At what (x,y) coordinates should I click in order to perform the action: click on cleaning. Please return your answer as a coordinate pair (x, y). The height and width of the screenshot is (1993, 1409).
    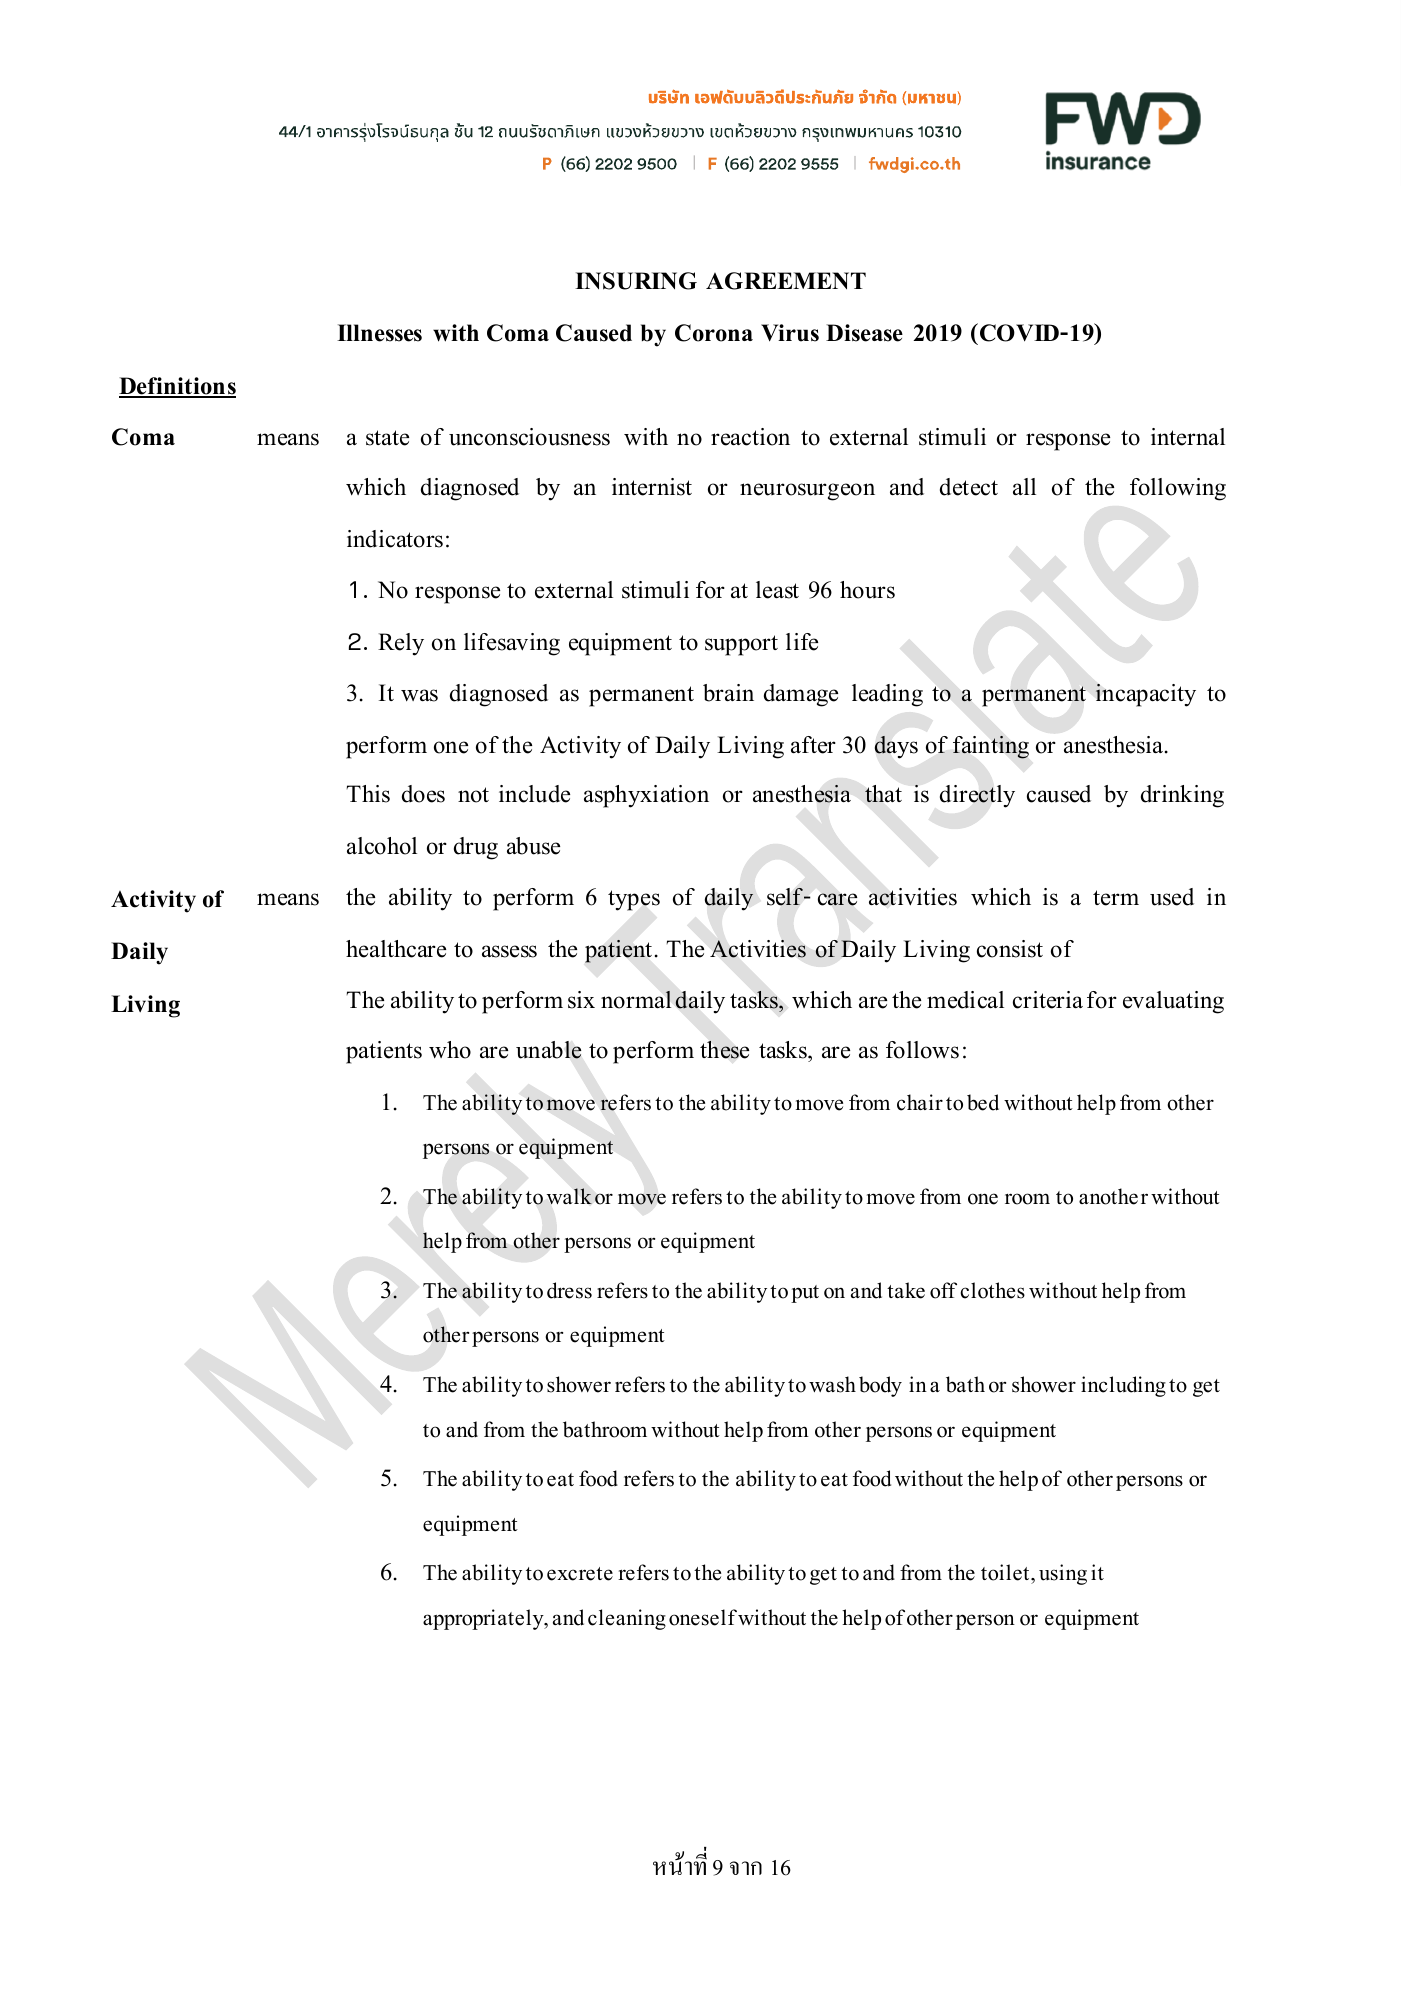
    Looking at the image, I should click on (627, 1619).
